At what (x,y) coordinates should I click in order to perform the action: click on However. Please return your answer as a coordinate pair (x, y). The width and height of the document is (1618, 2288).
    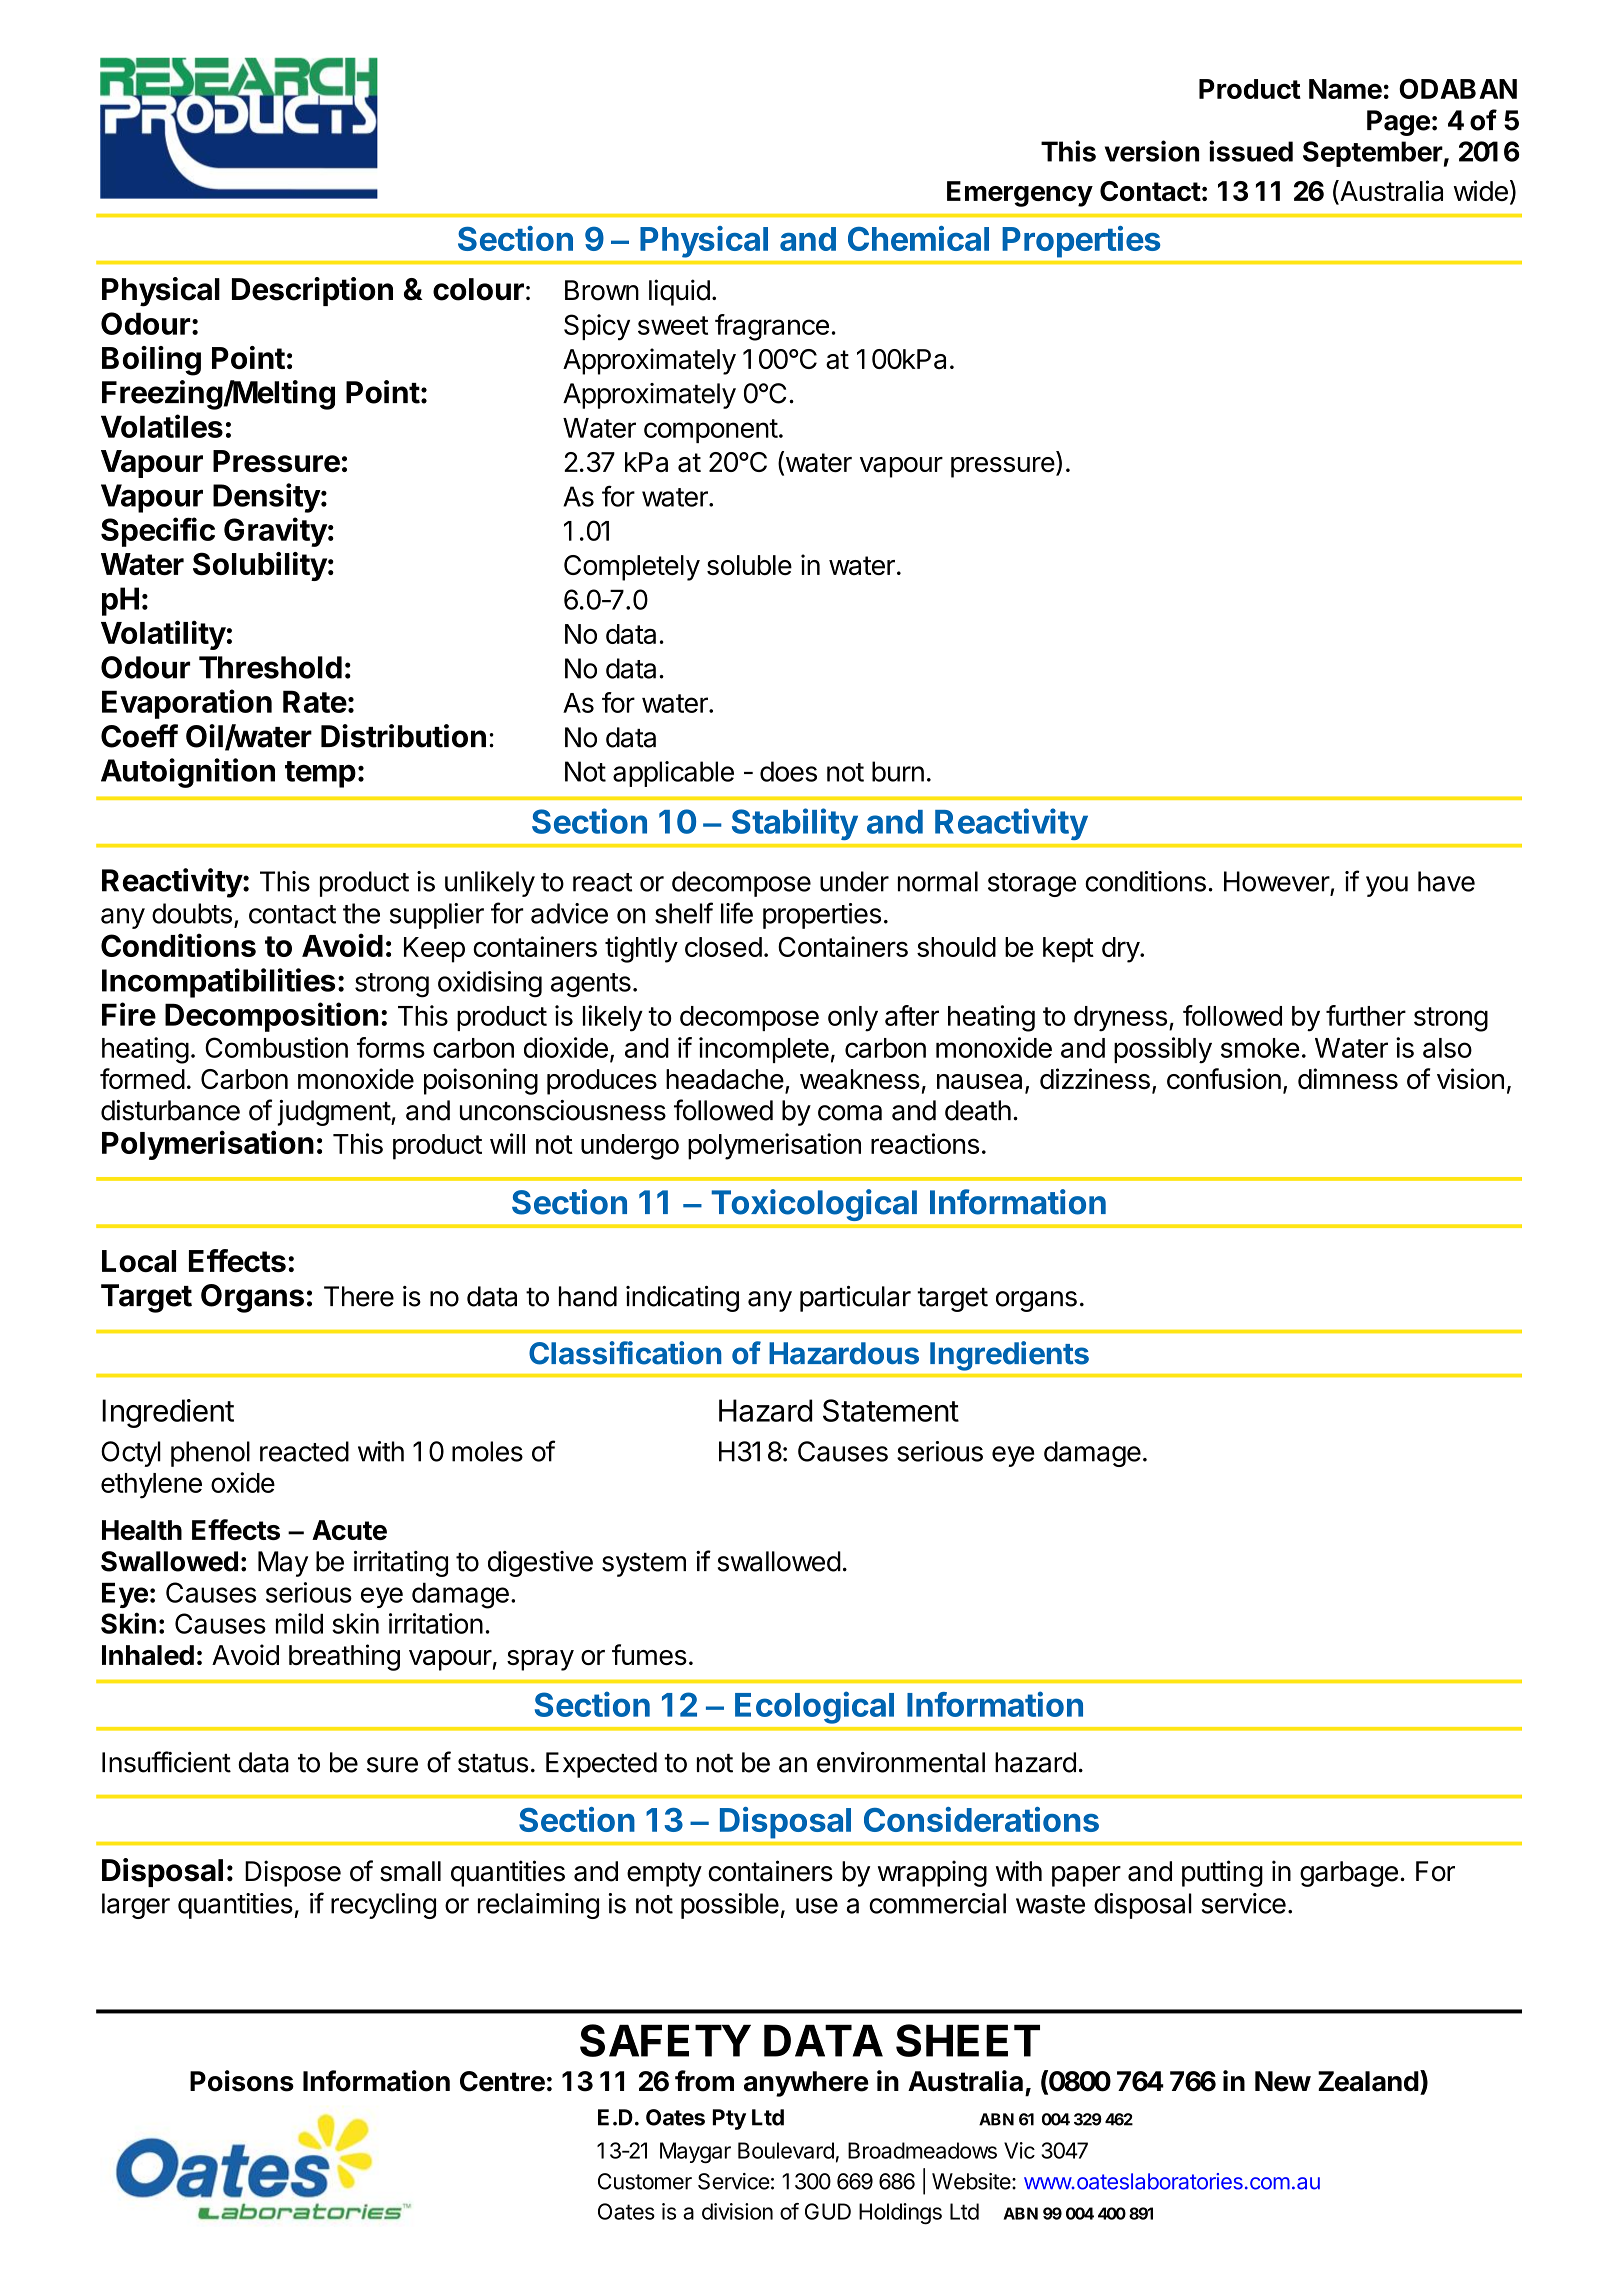
    Looking at the image, I should click on (1277, 881).
